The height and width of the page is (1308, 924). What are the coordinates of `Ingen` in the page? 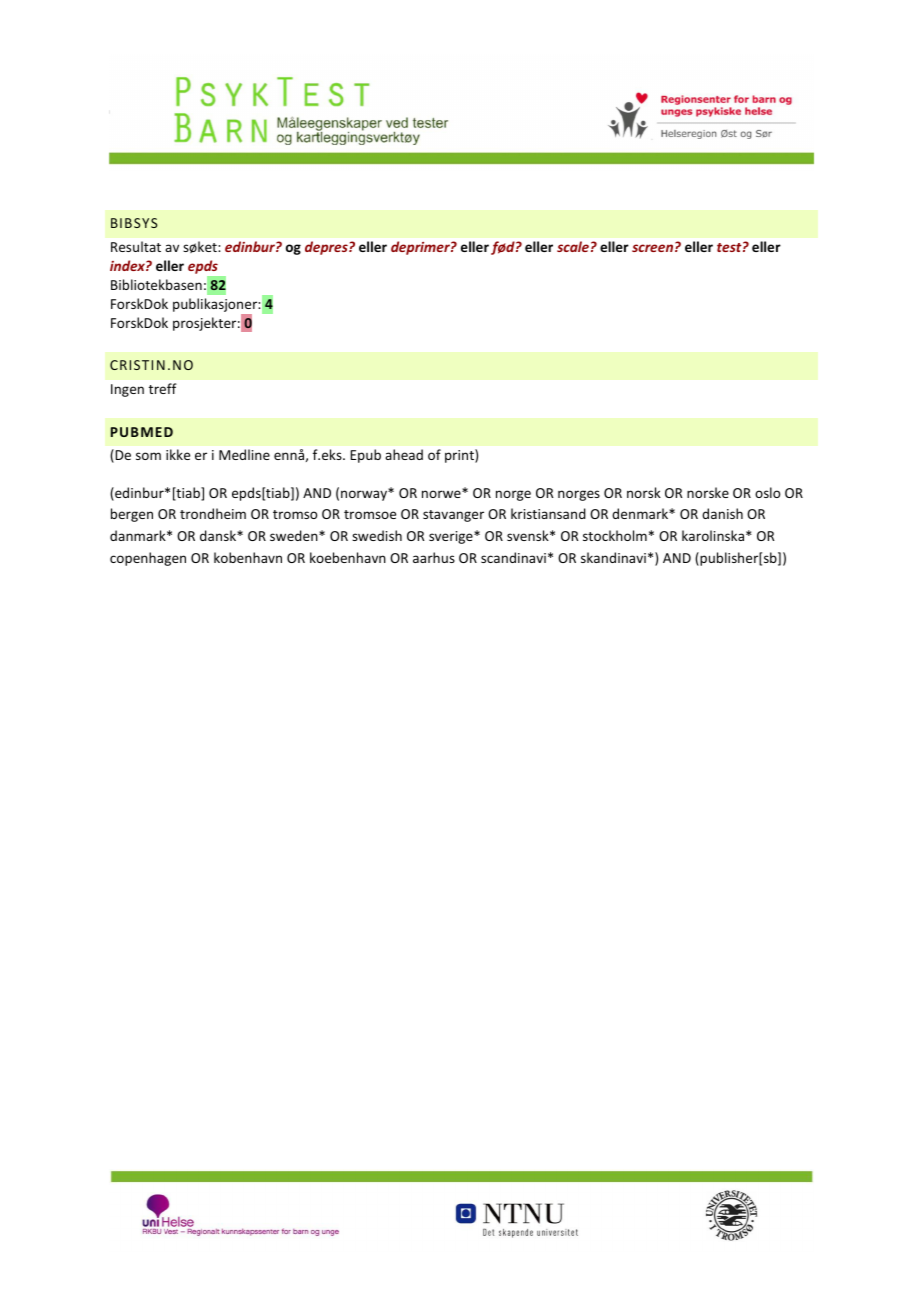 It's located at (127, 390).
